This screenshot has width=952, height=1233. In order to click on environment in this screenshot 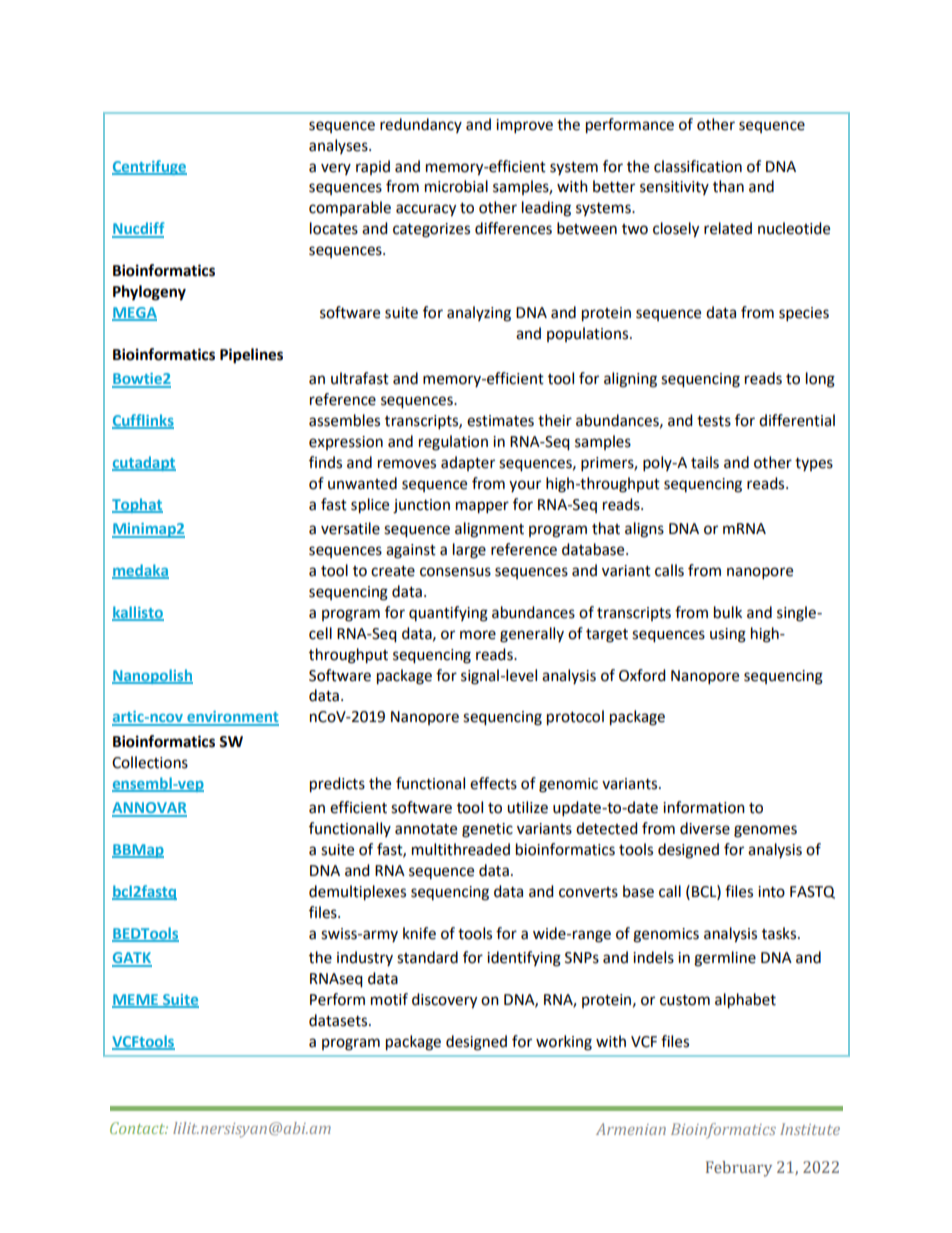, I will do `click(232, 718)`.
